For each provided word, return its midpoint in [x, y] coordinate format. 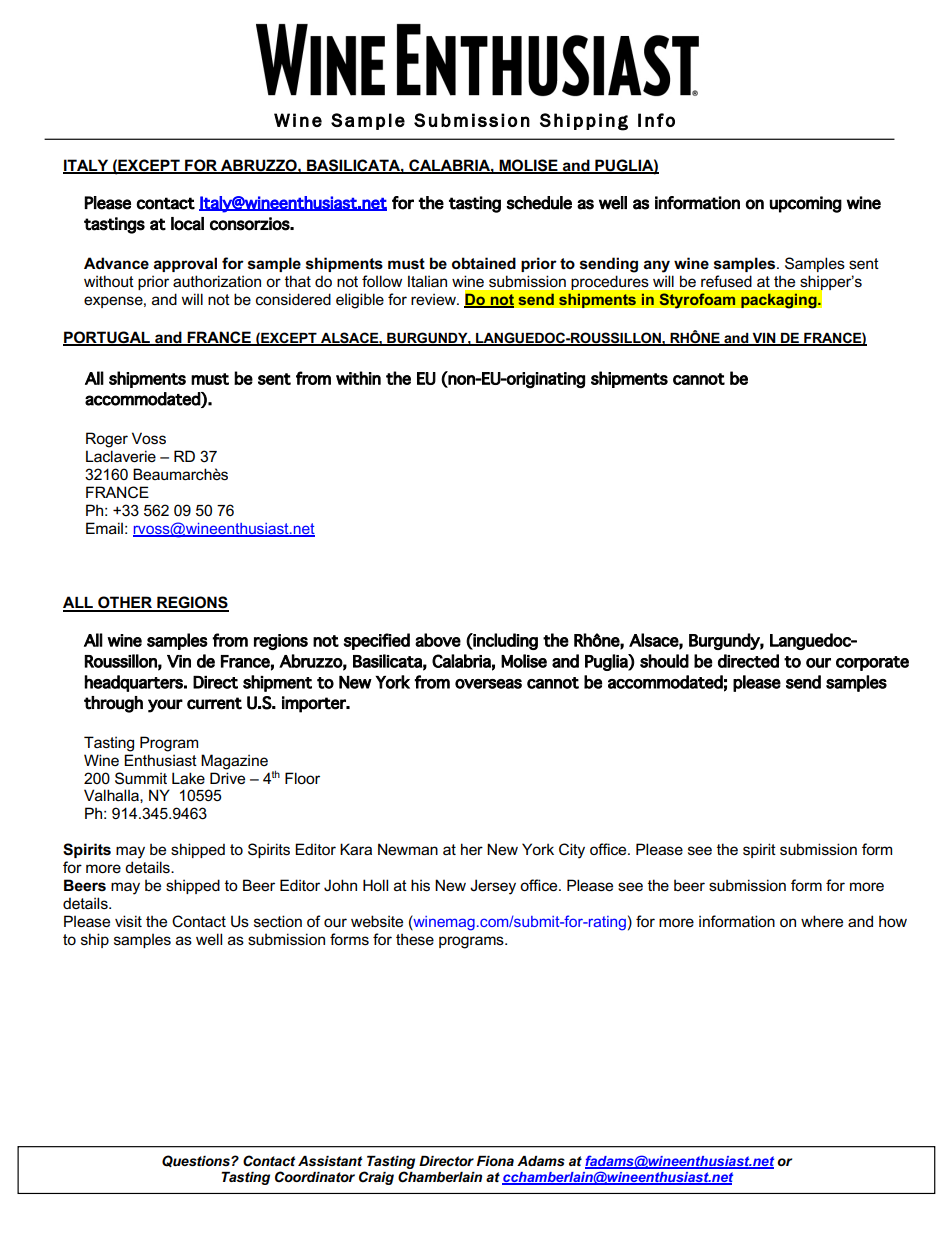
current [214, 703]
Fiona [495, 1161]
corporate [872, 663]
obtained [484, 263]
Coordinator [315, 1176]
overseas [488, 684]
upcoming [806, 204]
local [187, 224]
